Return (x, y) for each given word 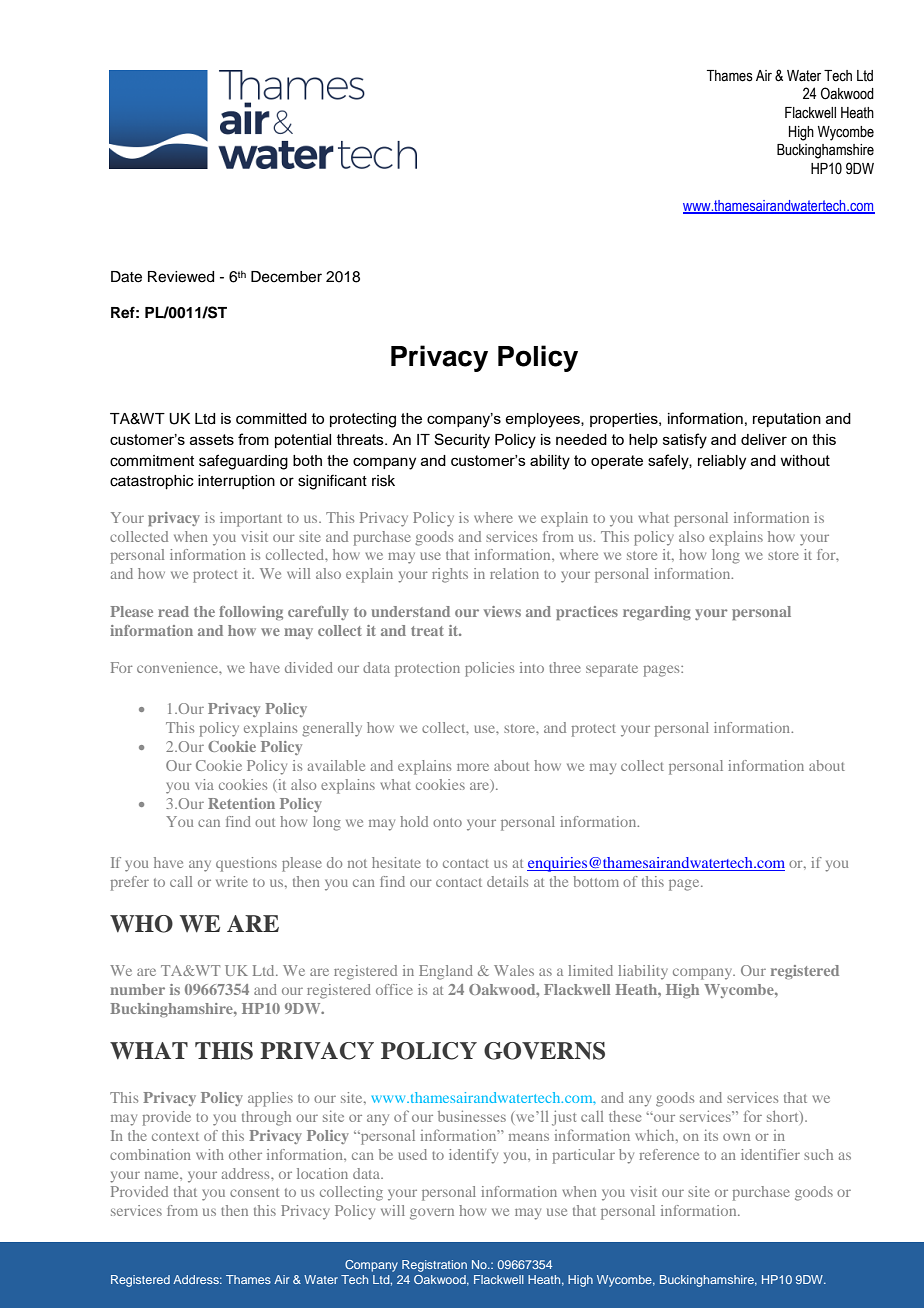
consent (254, 1192)
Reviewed (181, 277)
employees (543, 420)
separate (612, 670)
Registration (434, 1266)
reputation (787, 420)
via (204, 784)
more (473, 767)
